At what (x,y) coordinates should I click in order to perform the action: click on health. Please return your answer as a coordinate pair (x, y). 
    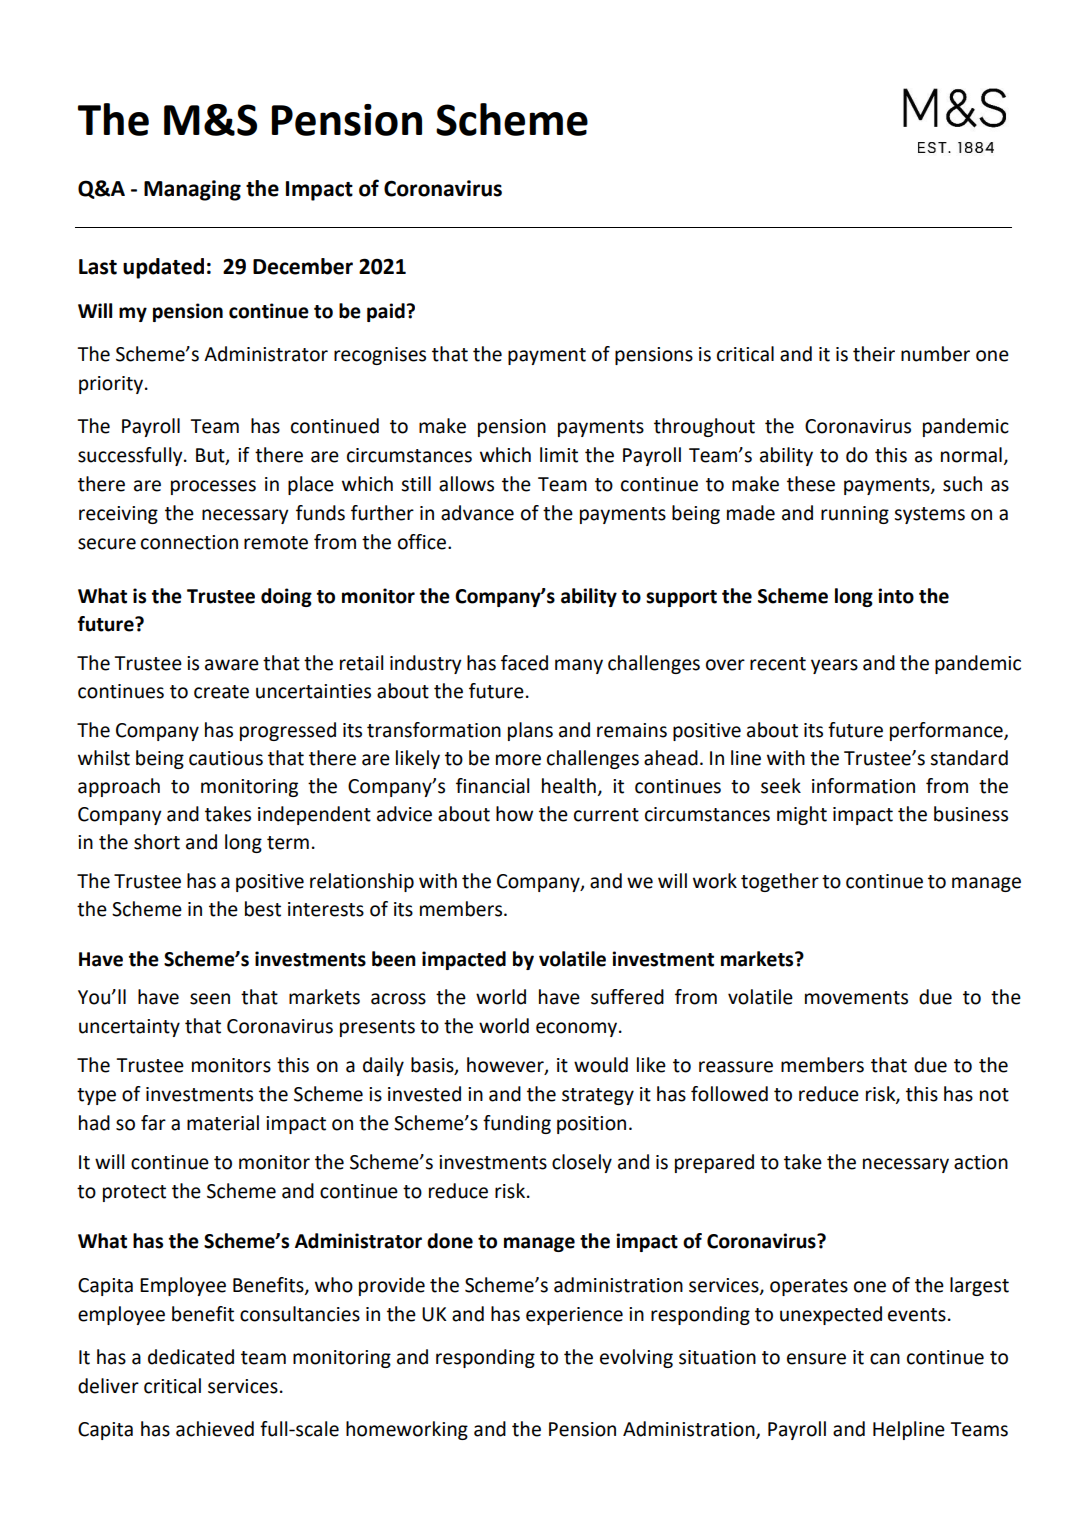
    Looking at the image, I should click on (569, 786).
